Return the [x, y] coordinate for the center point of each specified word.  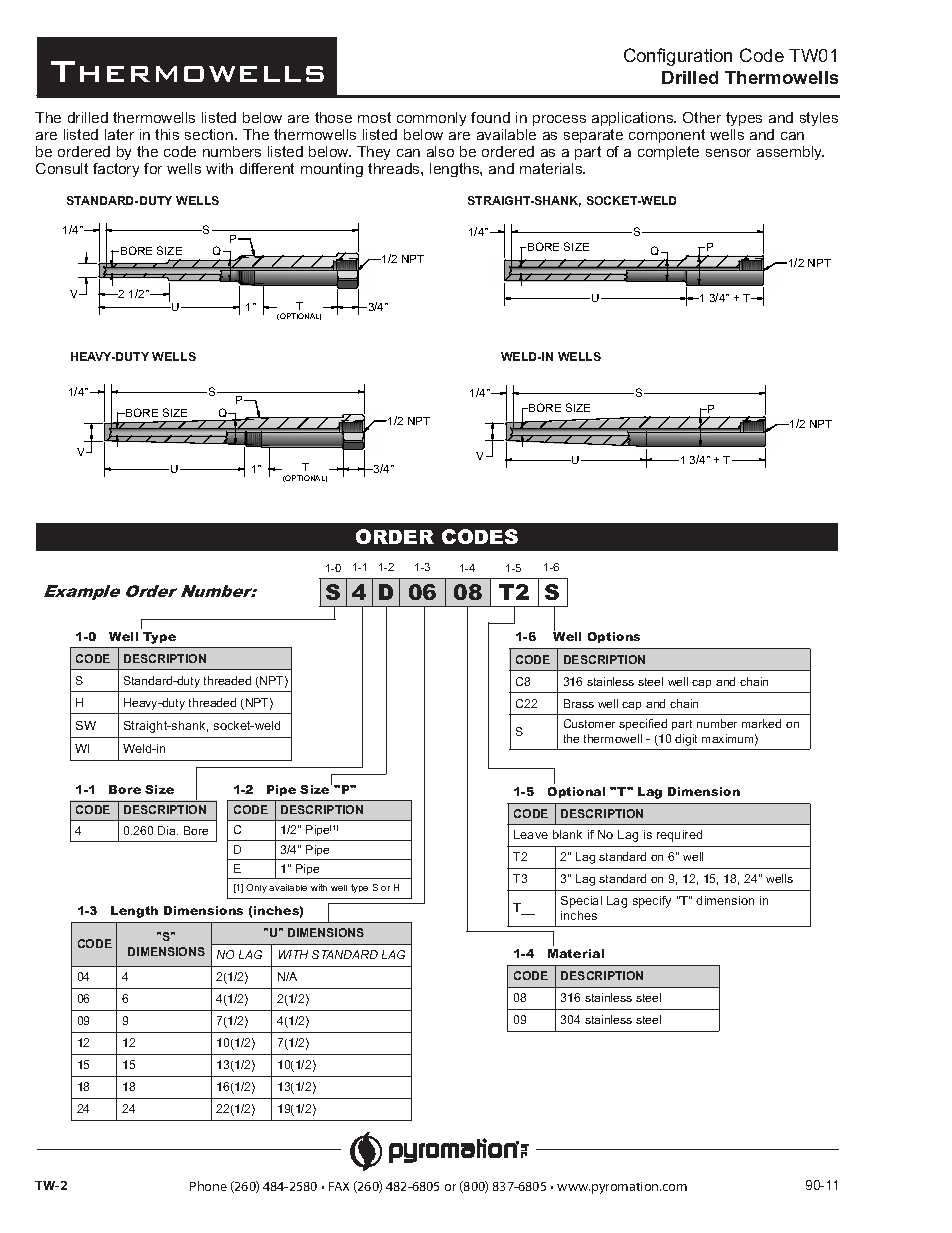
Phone [208, 1186]
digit [686, 740]
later [119, 134]
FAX [339, 1186]
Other [702, 117]
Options [614, 637]
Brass [579, 703]
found [490, 117]
